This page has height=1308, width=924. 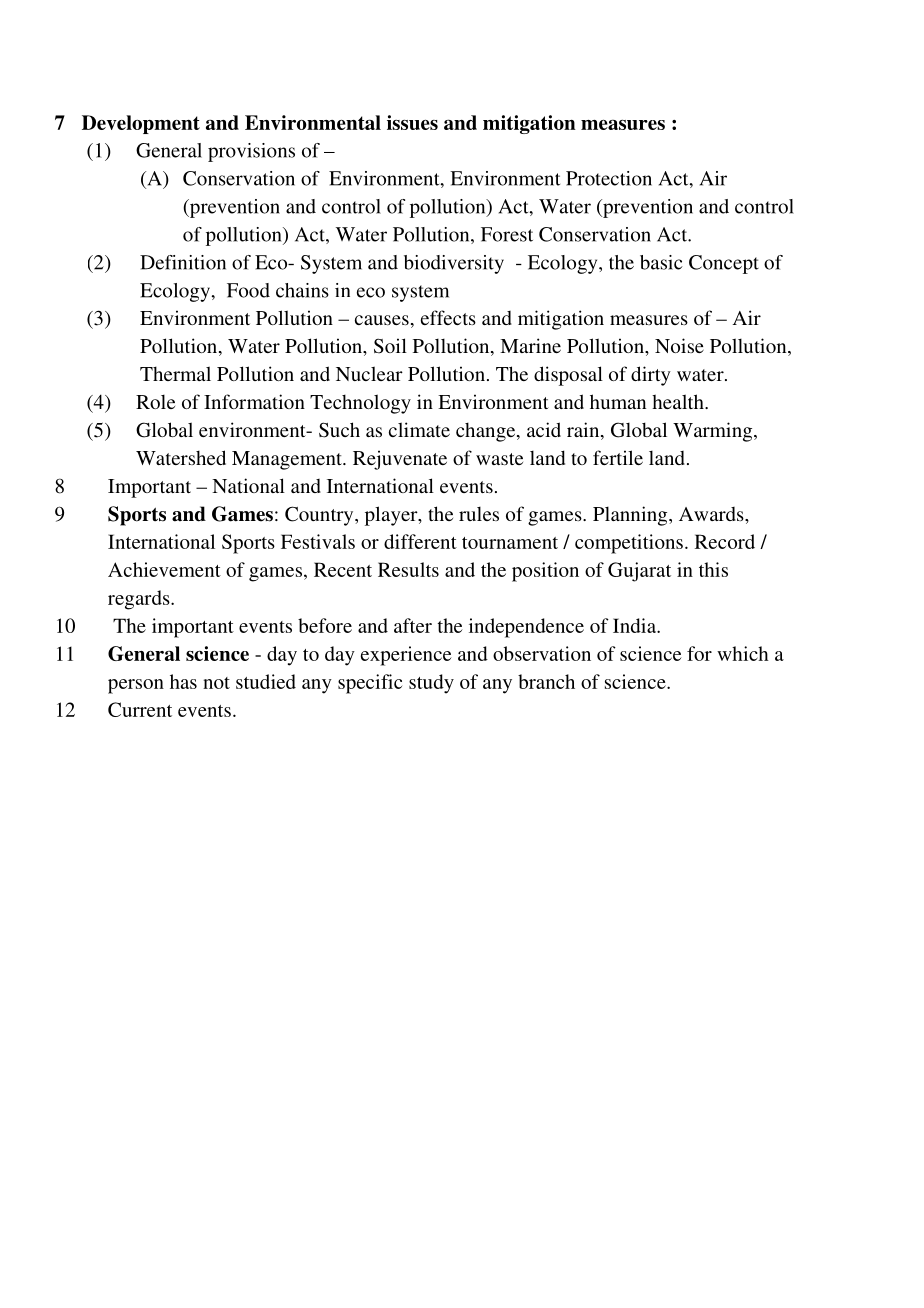 What do you see at coordinates (609, 178) in the page?
I see `Protection` at bounding box center [609, 178].
